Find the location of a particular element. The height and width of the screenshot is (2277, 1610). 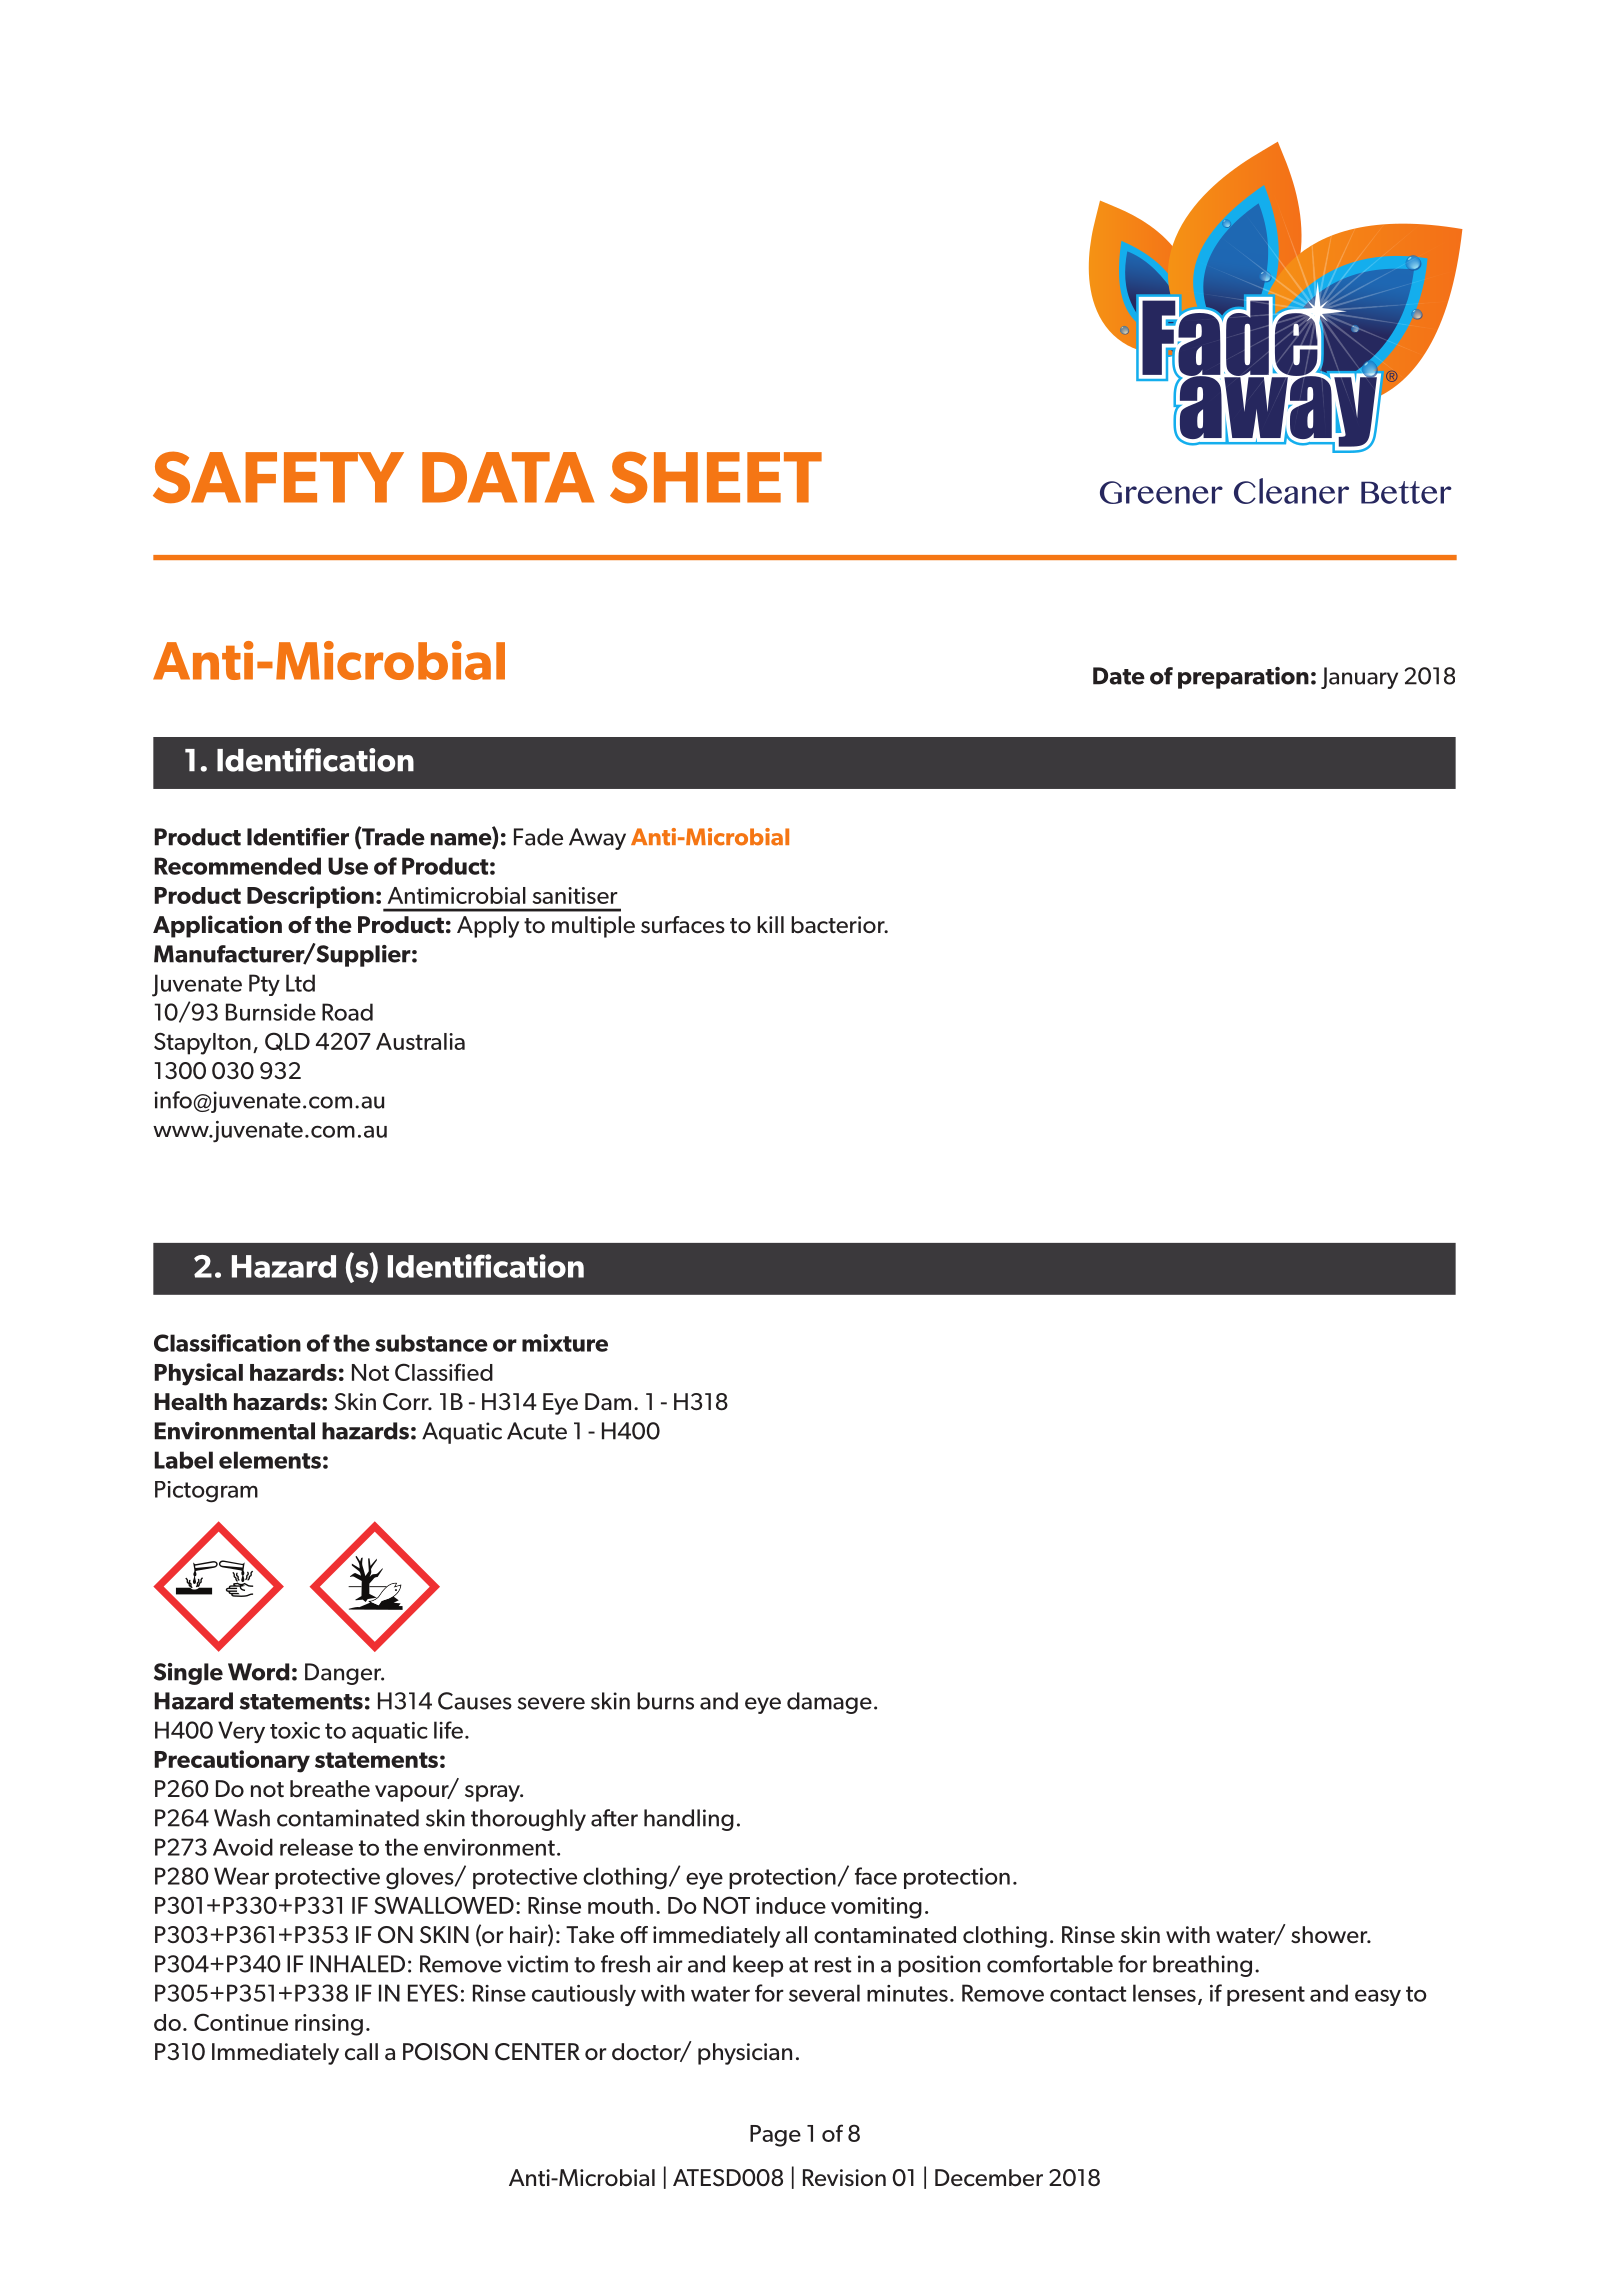

SHEET is located at coordinates (716, 477).
